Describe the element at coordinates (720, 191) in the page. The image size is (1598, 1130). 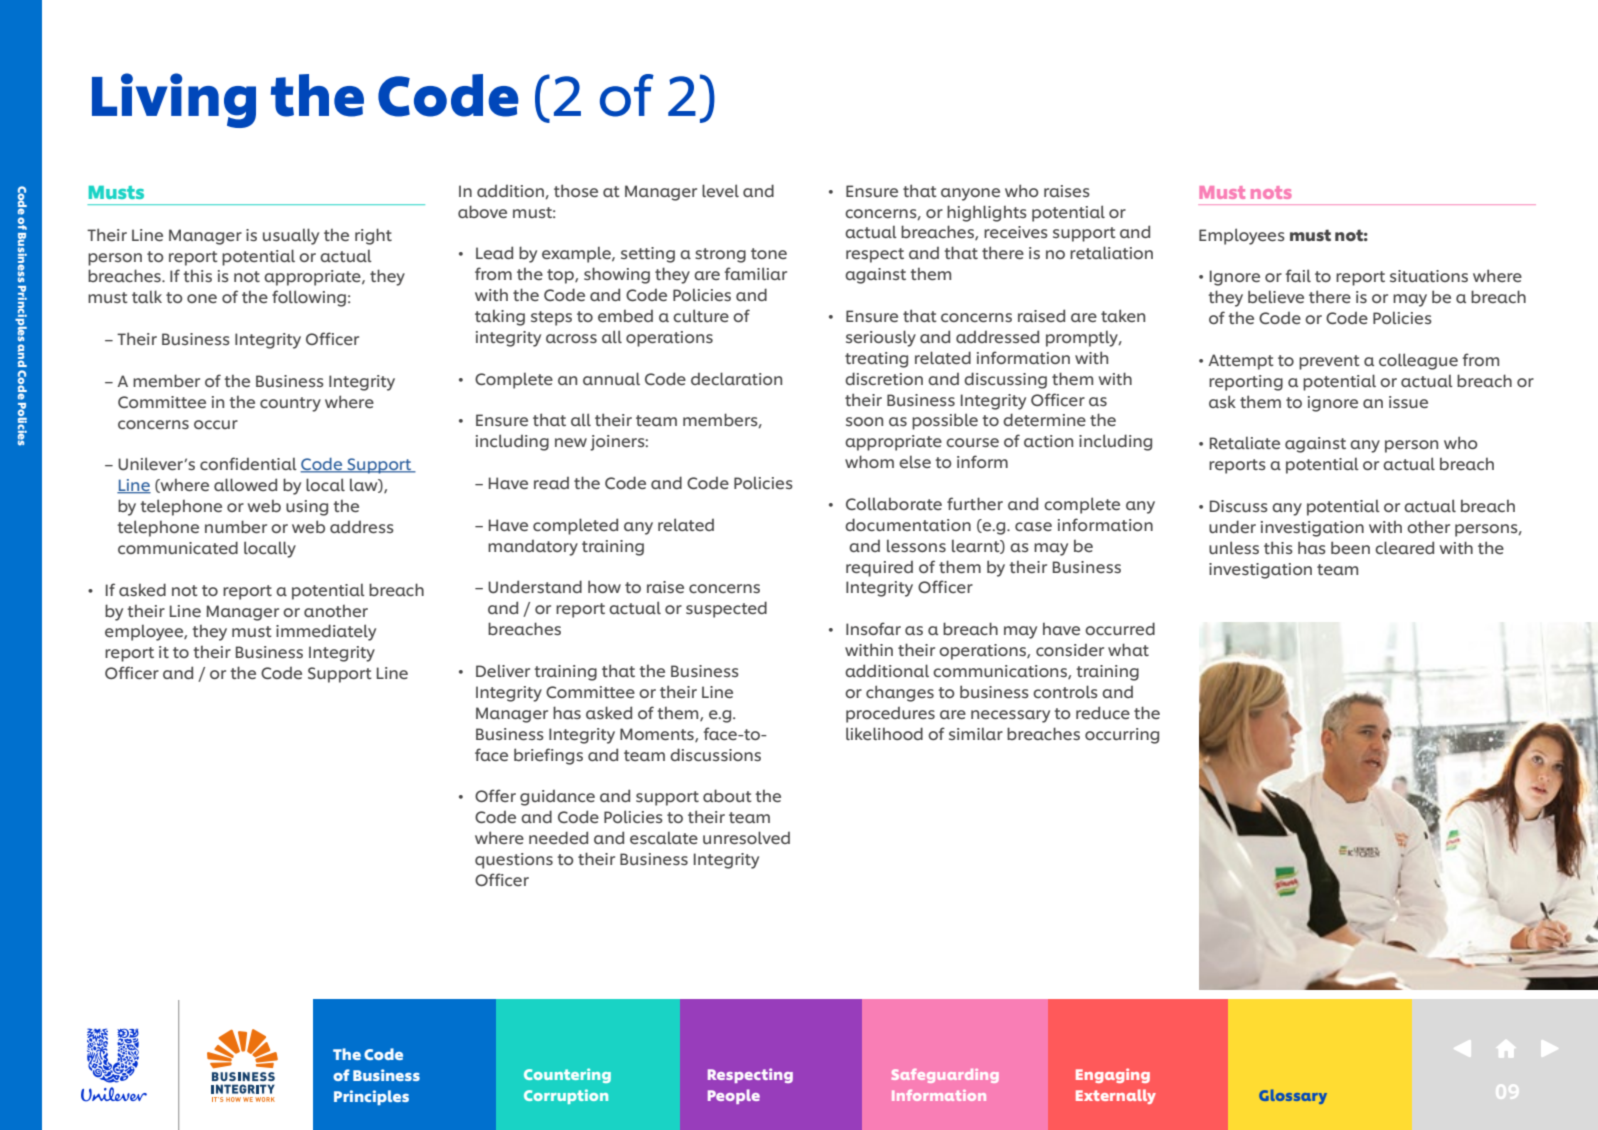
I see `level` at that location.
